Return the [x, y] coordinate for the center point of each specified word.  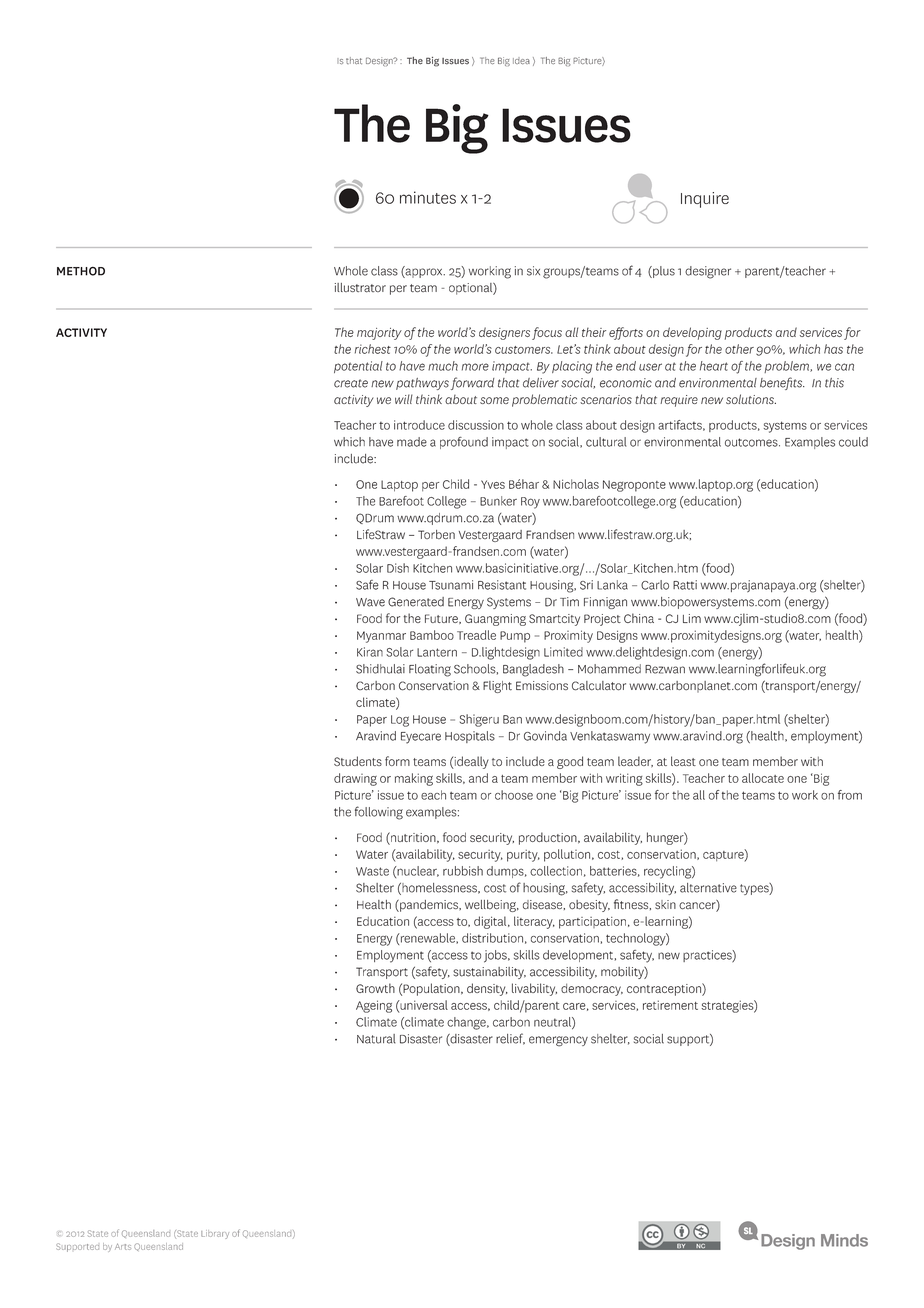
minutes [428, 197]
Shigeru [479, 720]
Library [215, 1234]
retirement [670, 1005]
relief [510, 1039]
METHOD [81, 271]
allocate [763, 778]
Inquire [705, 200]
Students [358, 761]
